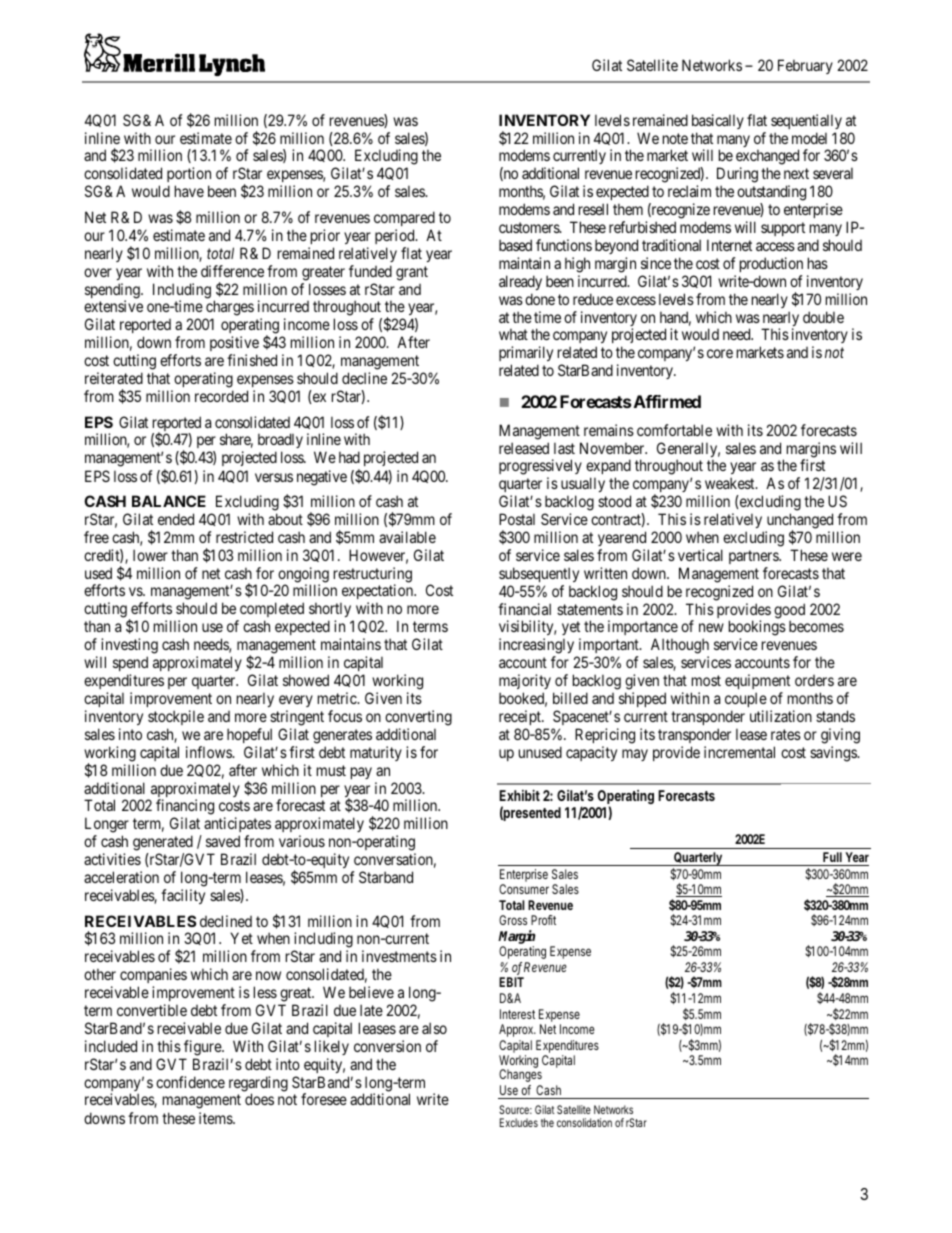  What do you see at coordinates (404, 218) in the screenshot?
I see `compared` at bounding box center [404, 218].
